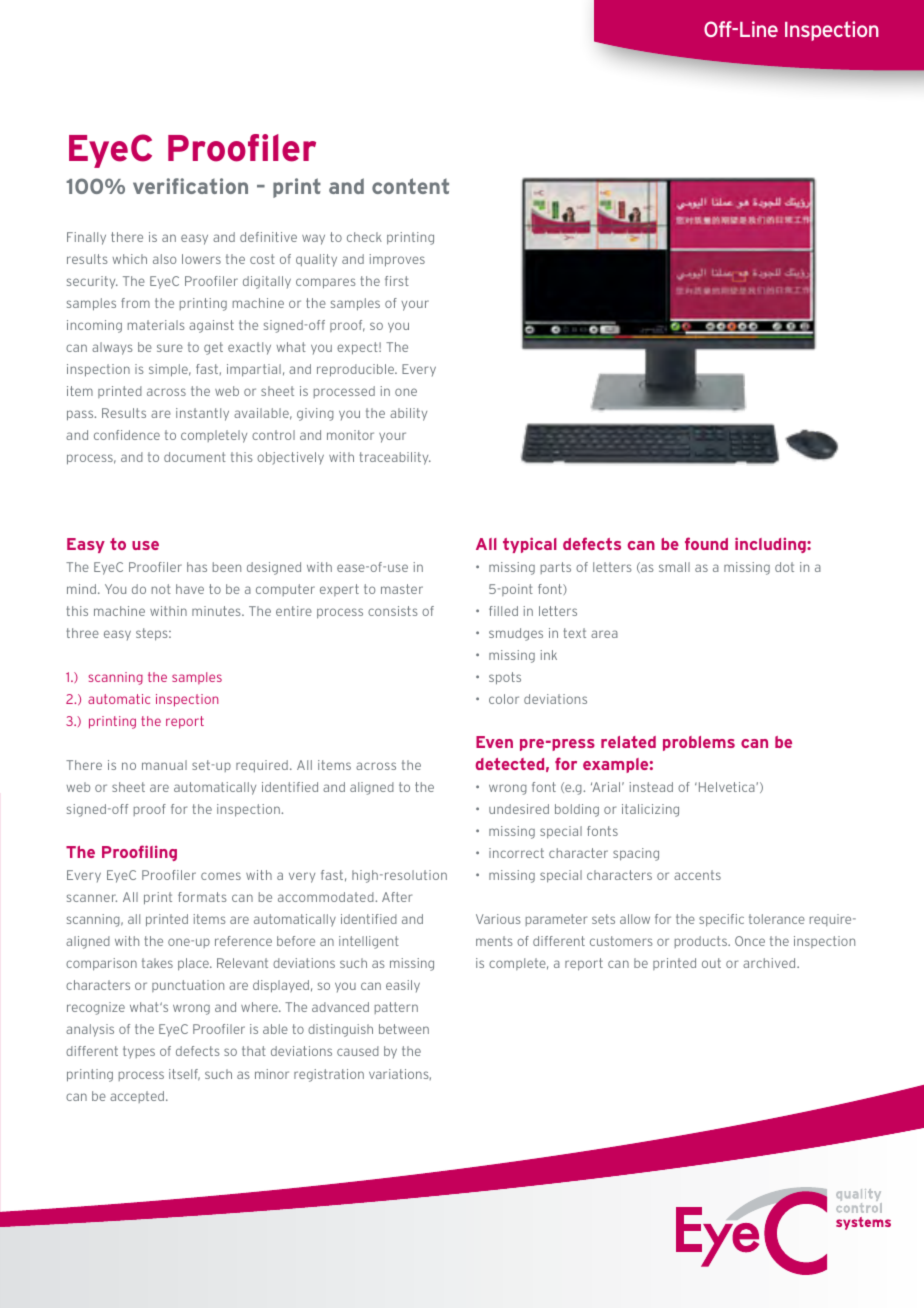  Describe the element at coordinates (195, 457) in the screenshot. I see `document` at that location.
